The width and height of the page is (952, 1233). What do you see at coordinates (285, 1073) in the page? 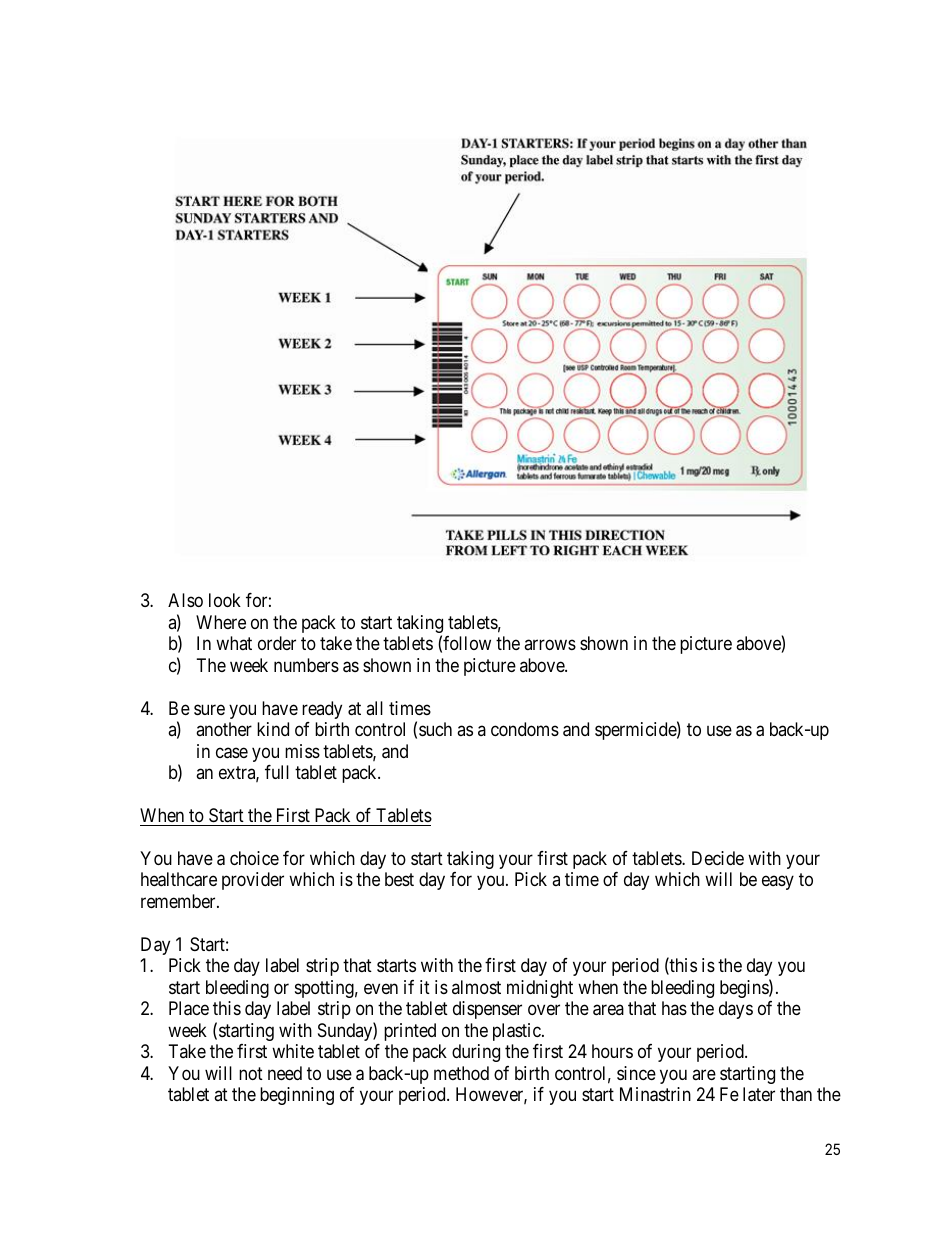
I see `need` at bounding box center [285, 1073].
